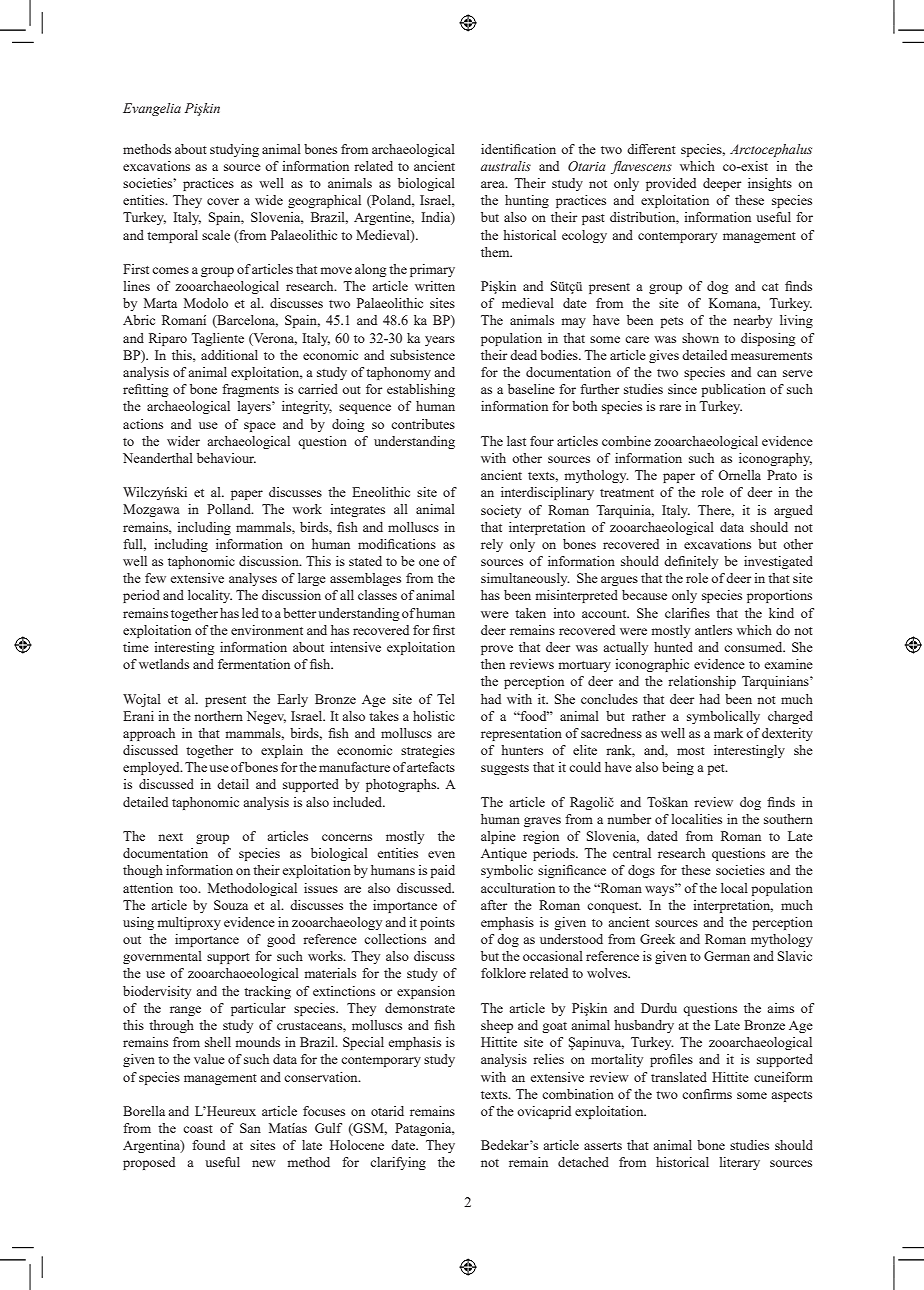  What do you see at coordinates (254, 664) in the screenshot?
I see `fermentation` at bounding box center [254, 664].
